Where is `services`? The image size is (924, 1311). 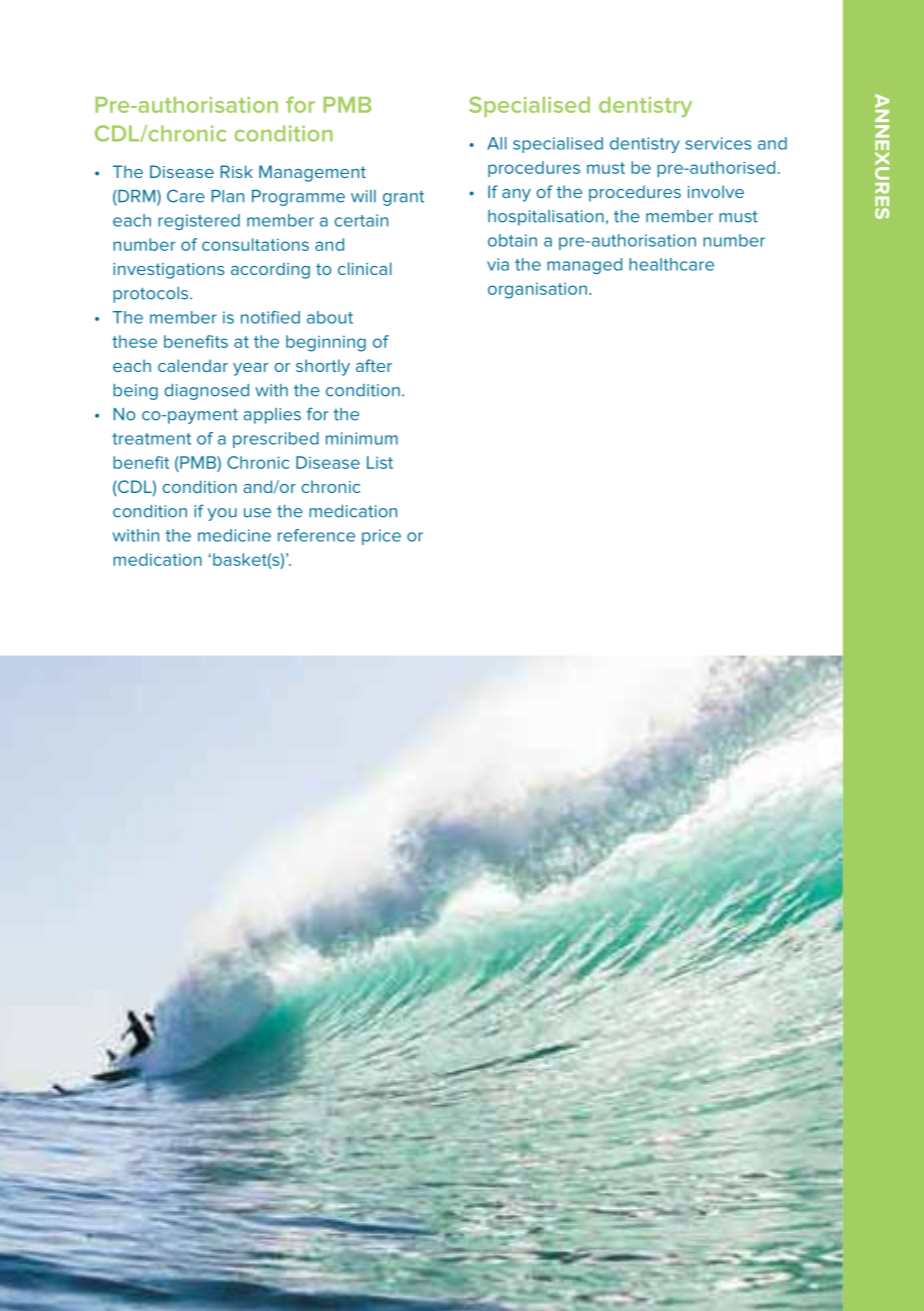
services is located at coordinates (718, 143).
